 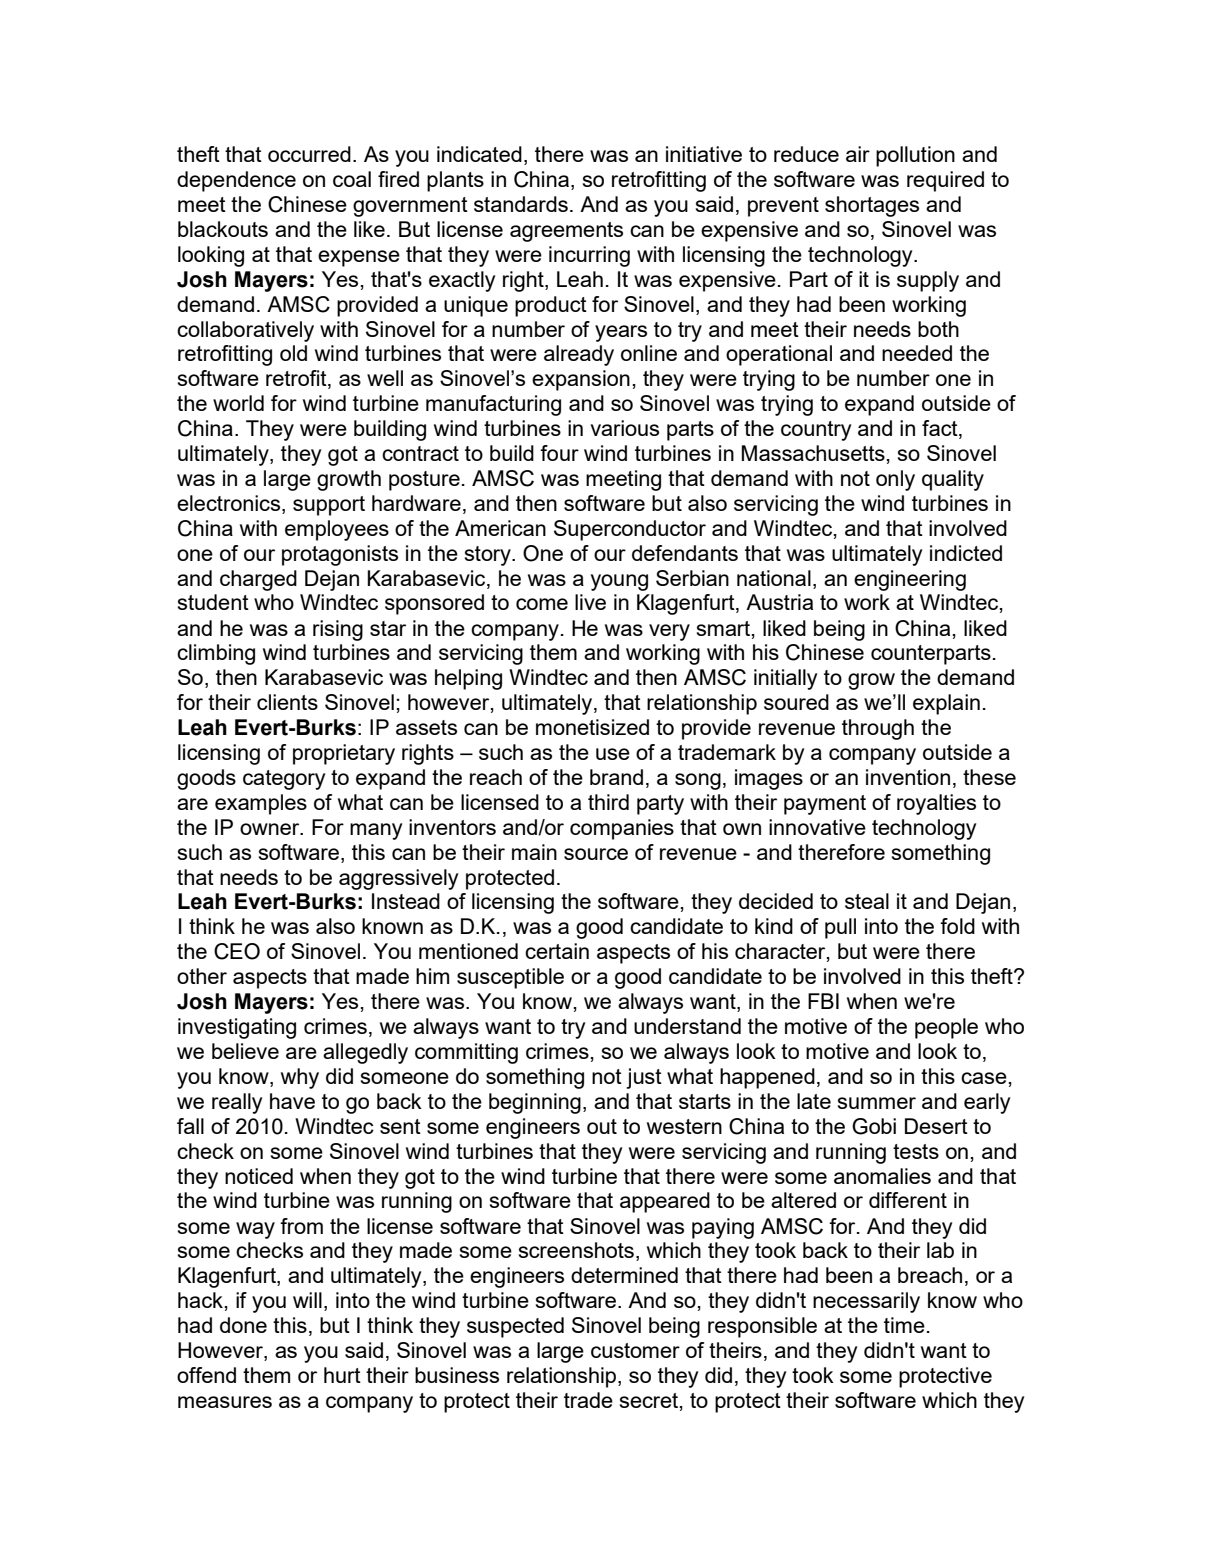 What do you see at coordinates (236, 181) in the screenshot?
I see `dependence` at bounding box center [236, 181].
